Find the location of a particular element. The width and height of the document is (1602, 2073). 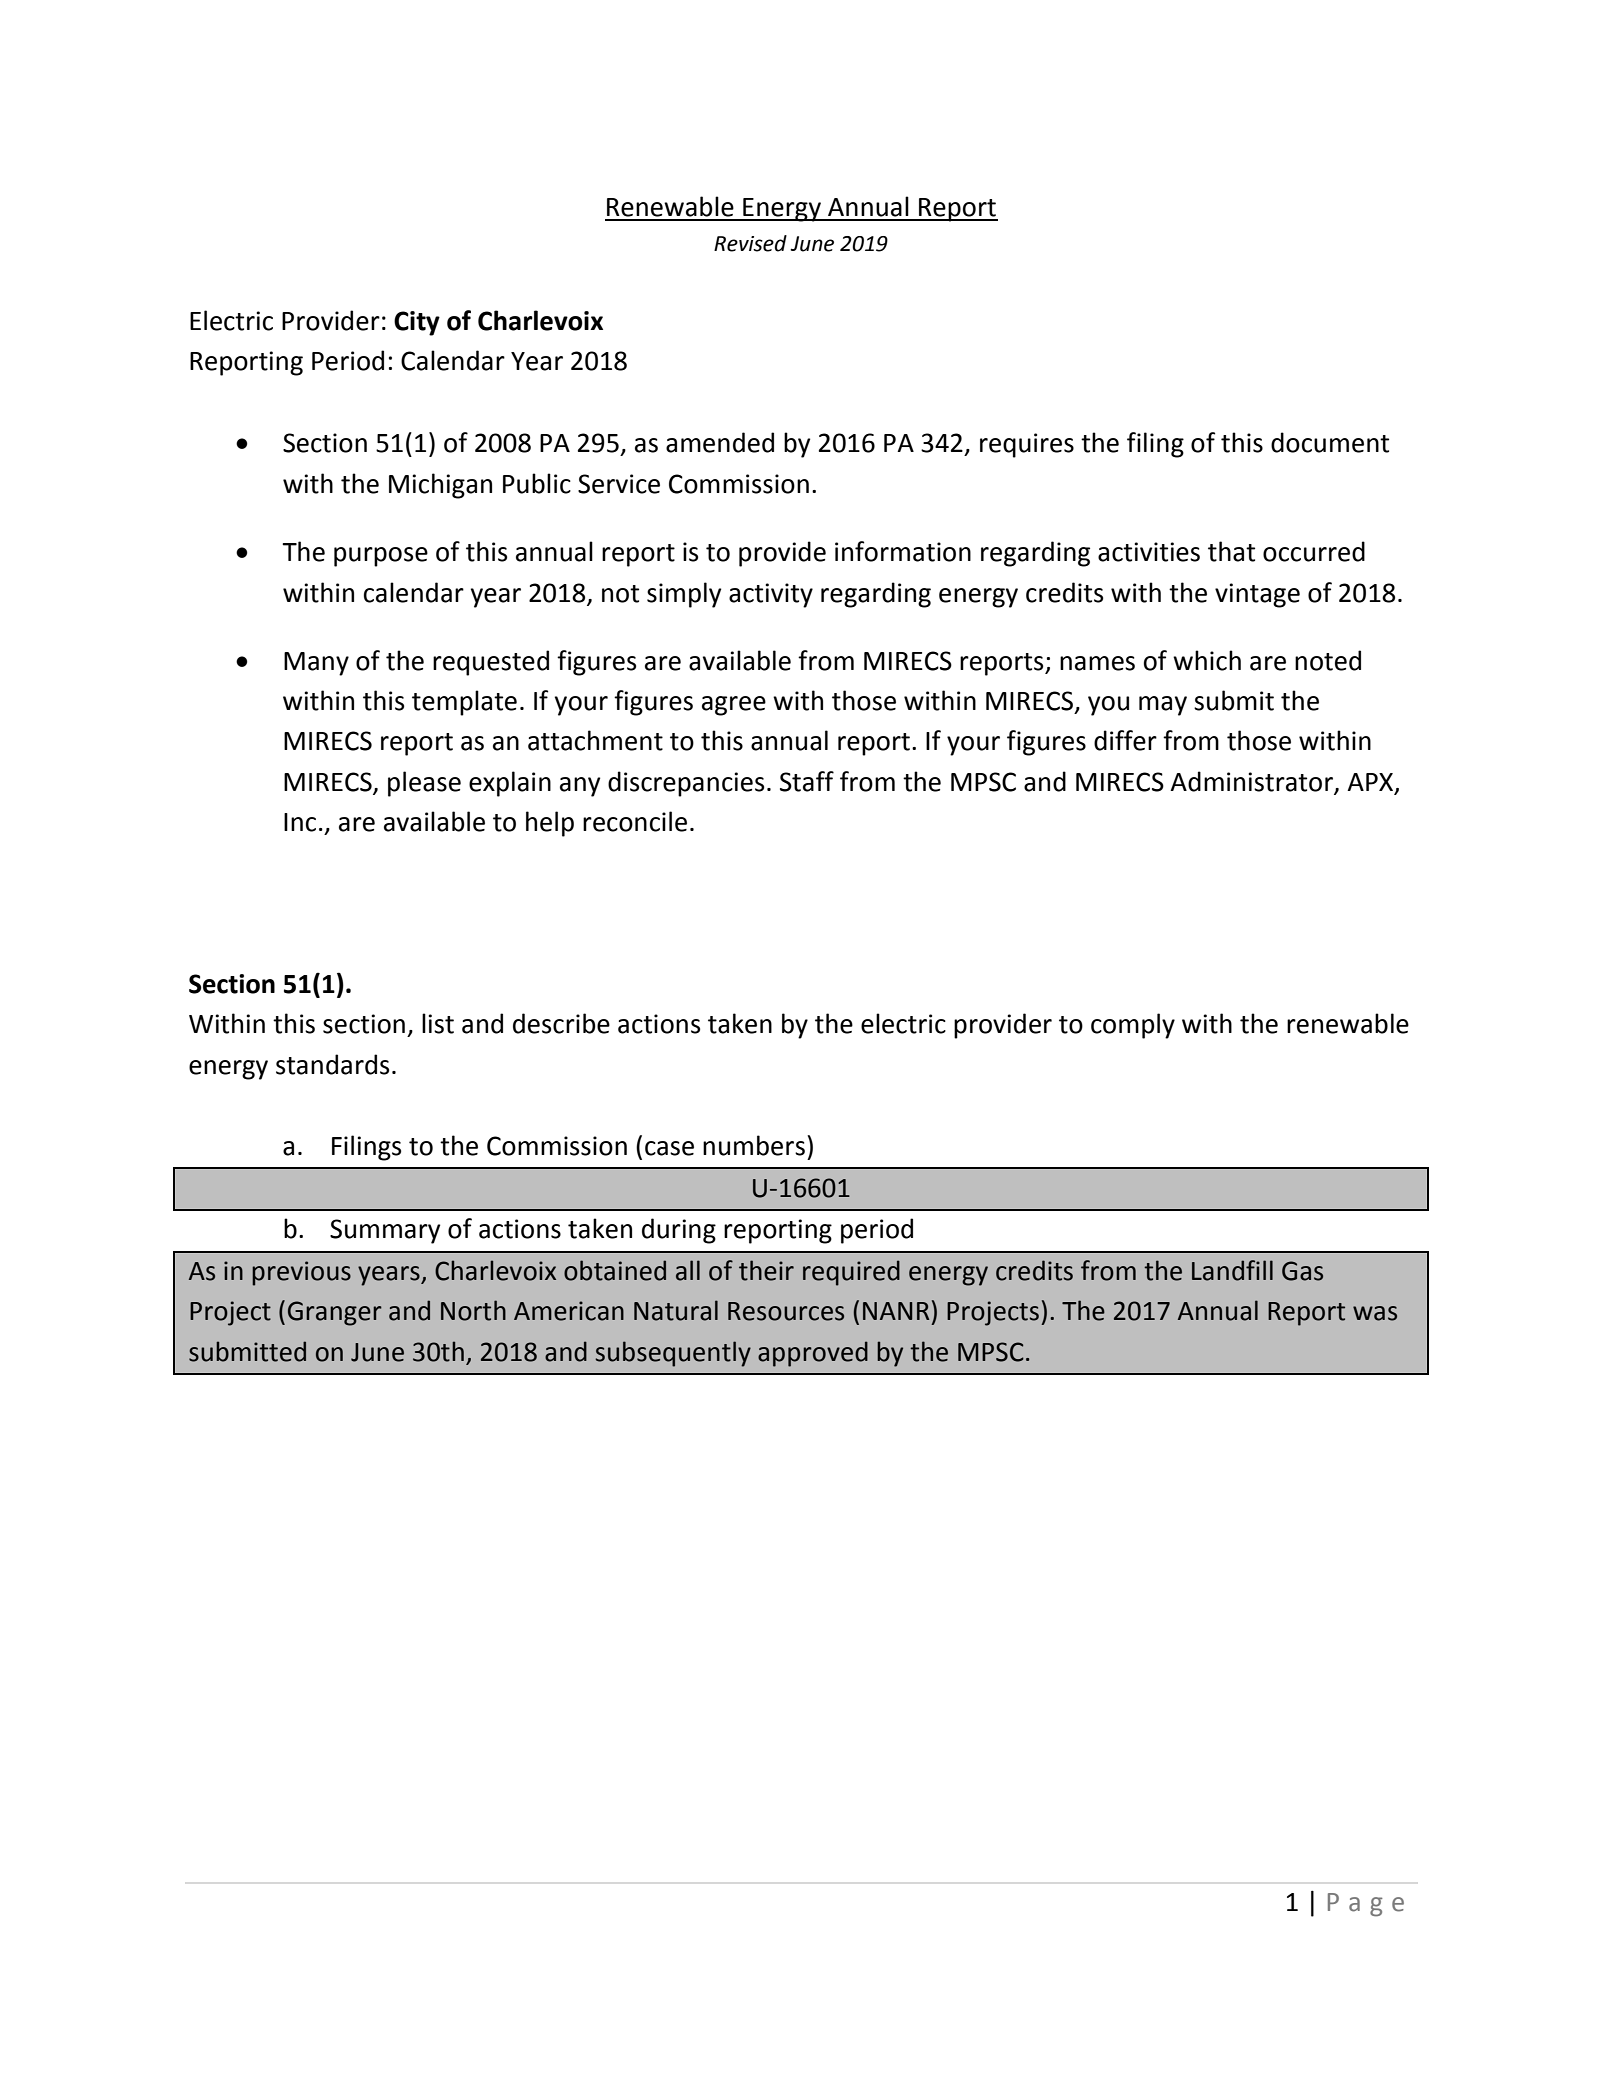

subsequently is located at coordinates (673, 1354).
